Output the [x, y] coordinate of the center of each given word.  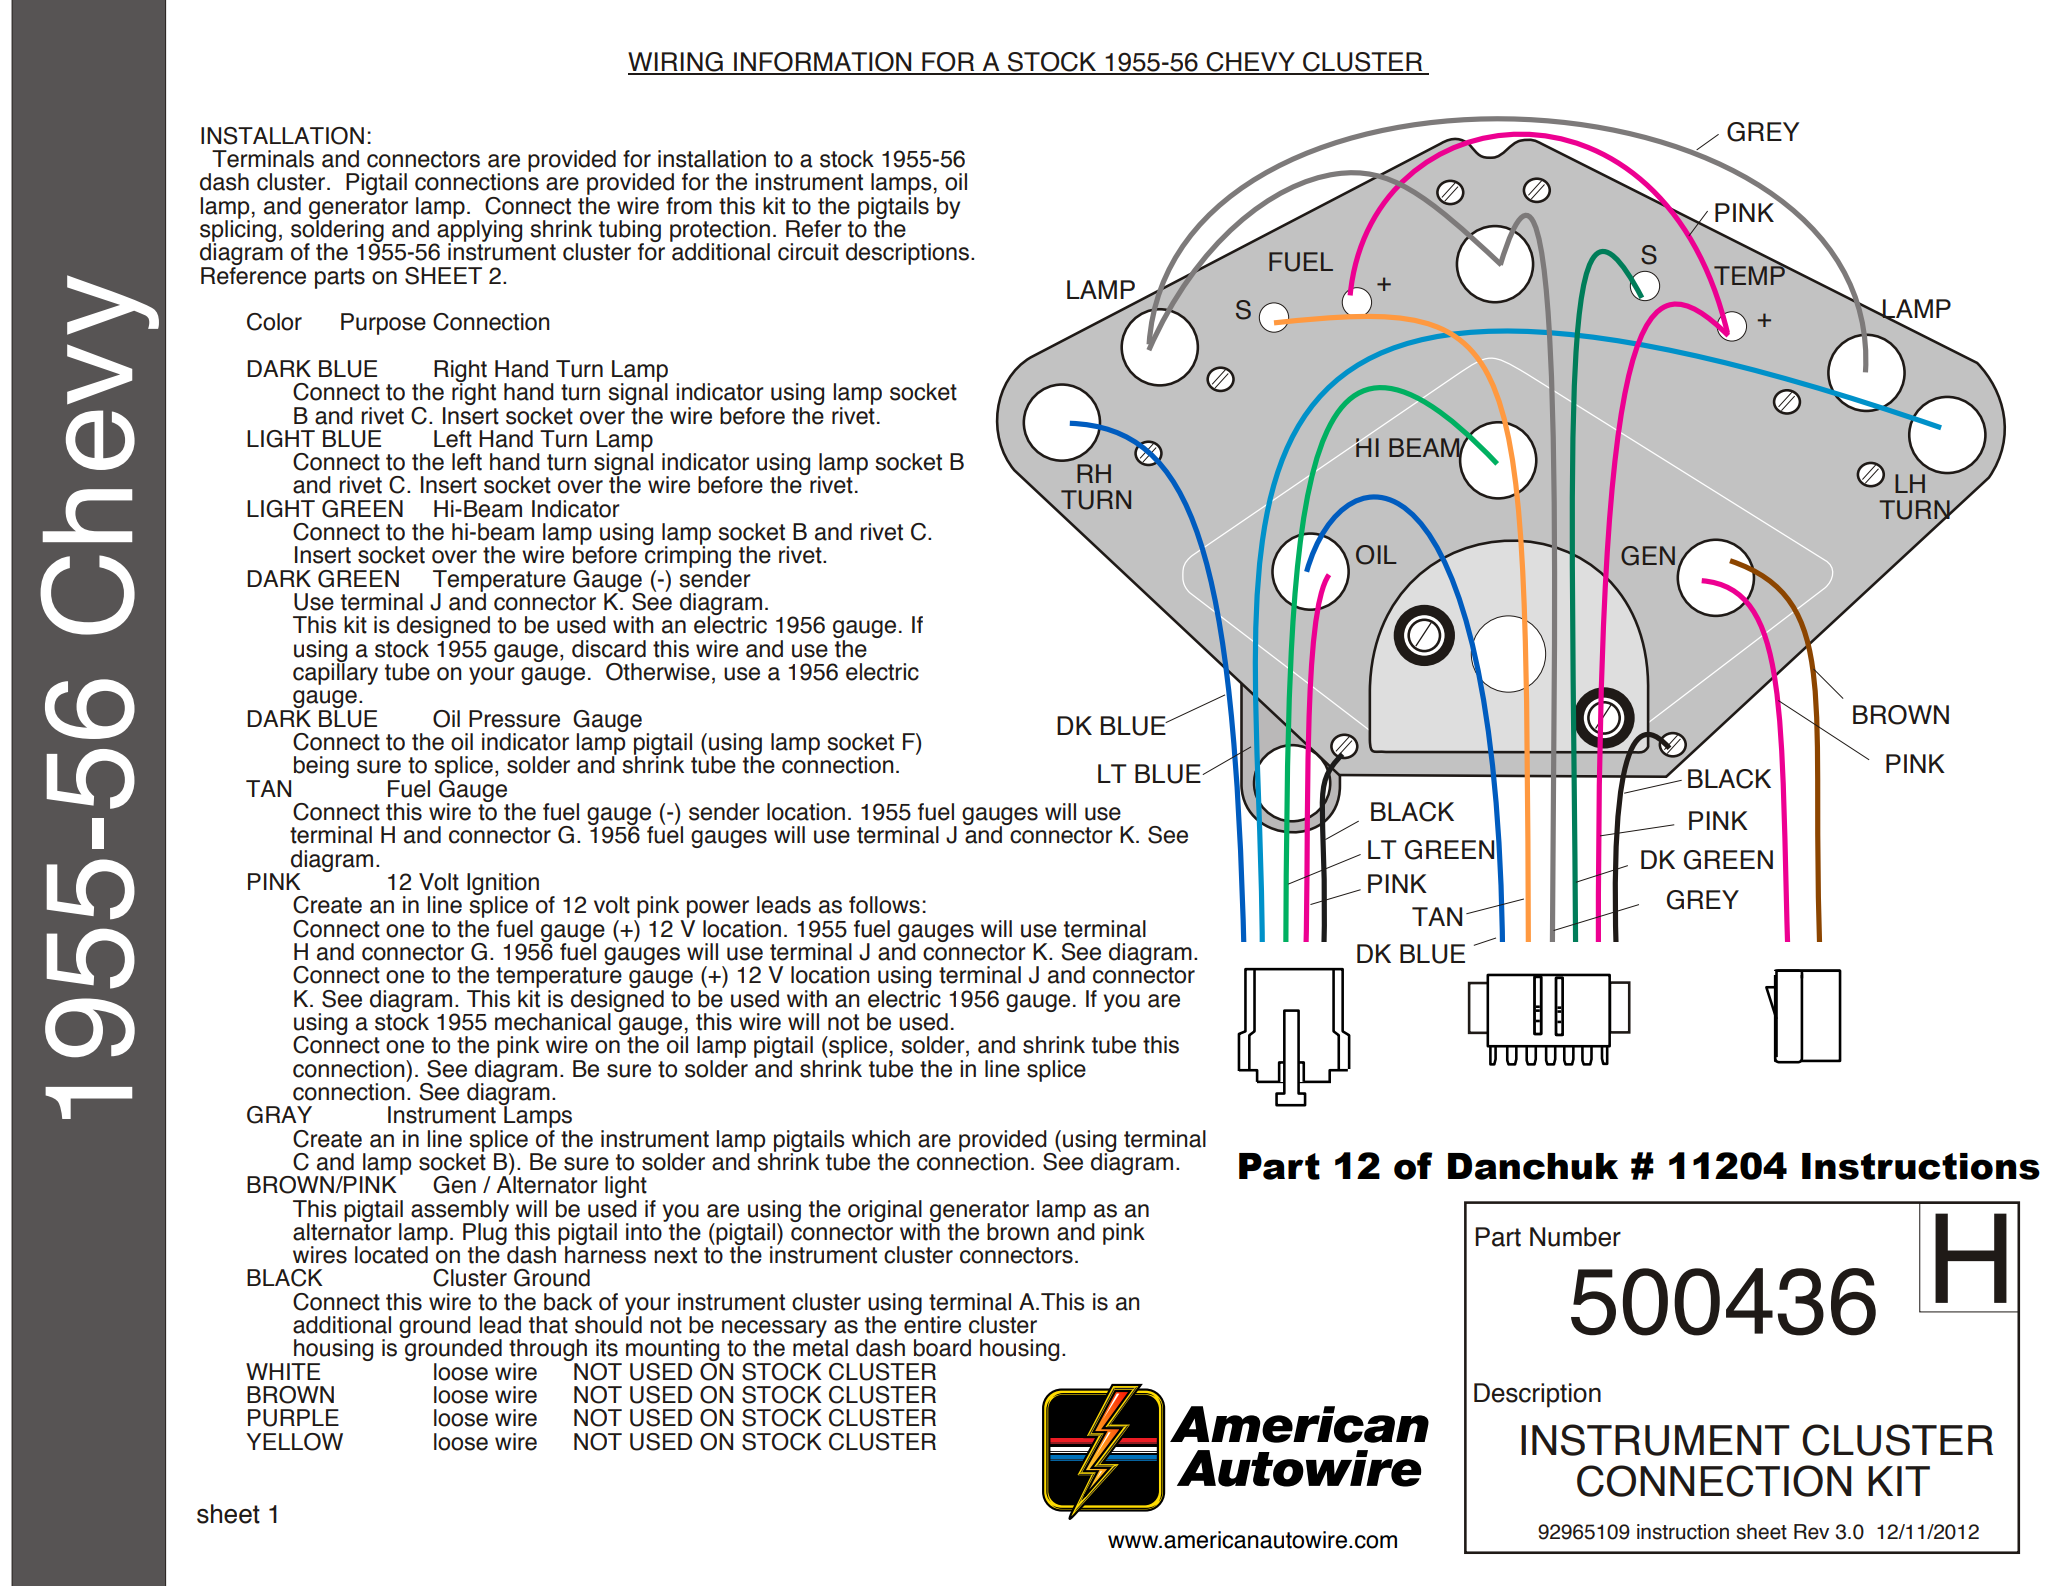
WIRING [676, 63]
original [885, 1212]
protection [720, 232]
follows [884, 905]
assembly [460, 1212]
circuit [808, 252]
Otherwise [658, 672]
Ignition [503, 885]
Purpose [383, 324]
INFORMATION [823, 63]
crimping [687, 557]
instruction [1683, 1532]
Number [1575, 1237]
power [718, 910]
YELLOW [294, 1442]
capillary [335, 673]
